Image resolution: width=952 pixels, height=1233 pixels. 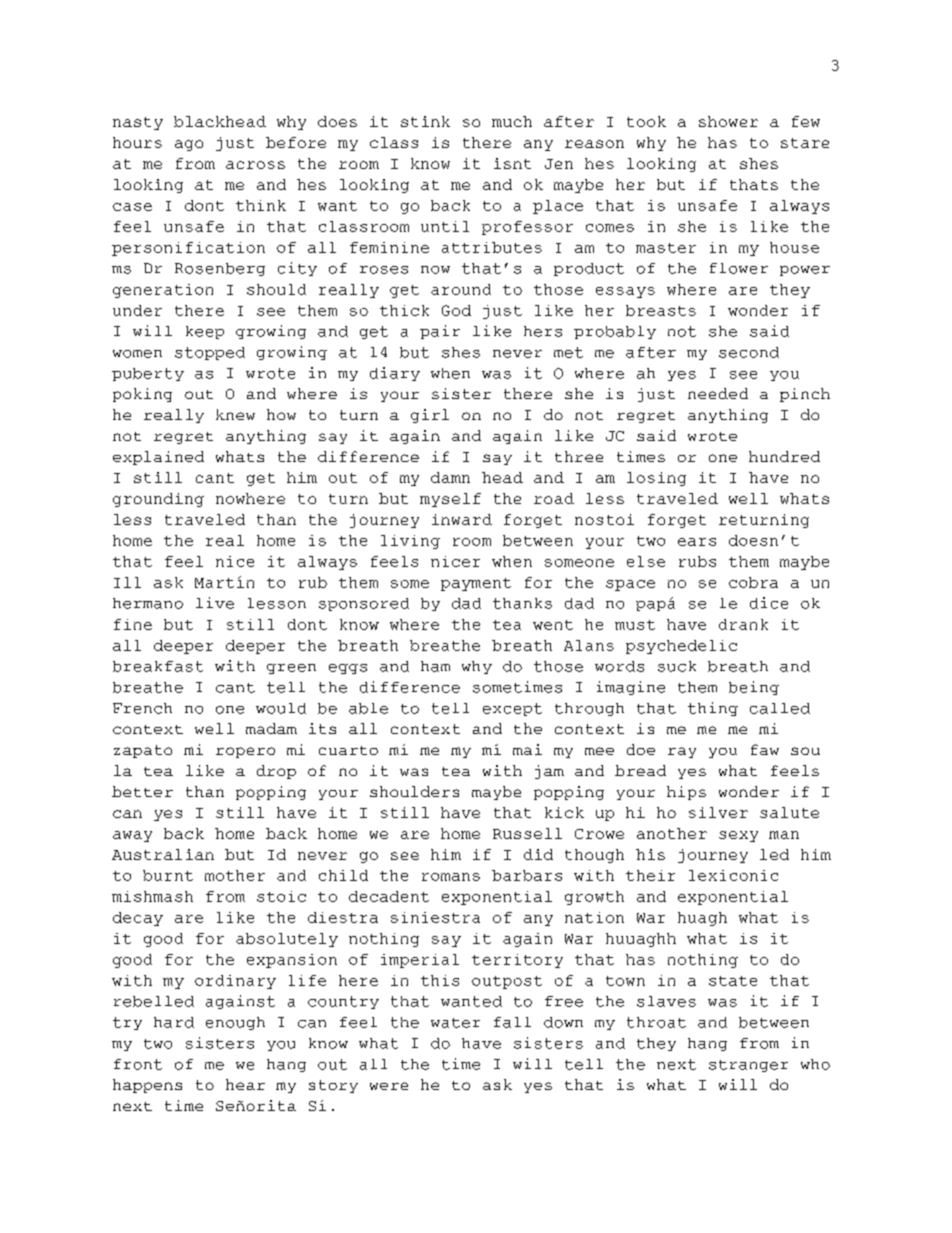 What do you see at coordinates (512, 163) in the document?
I see `isnt` at bounding box center [512, 163].
